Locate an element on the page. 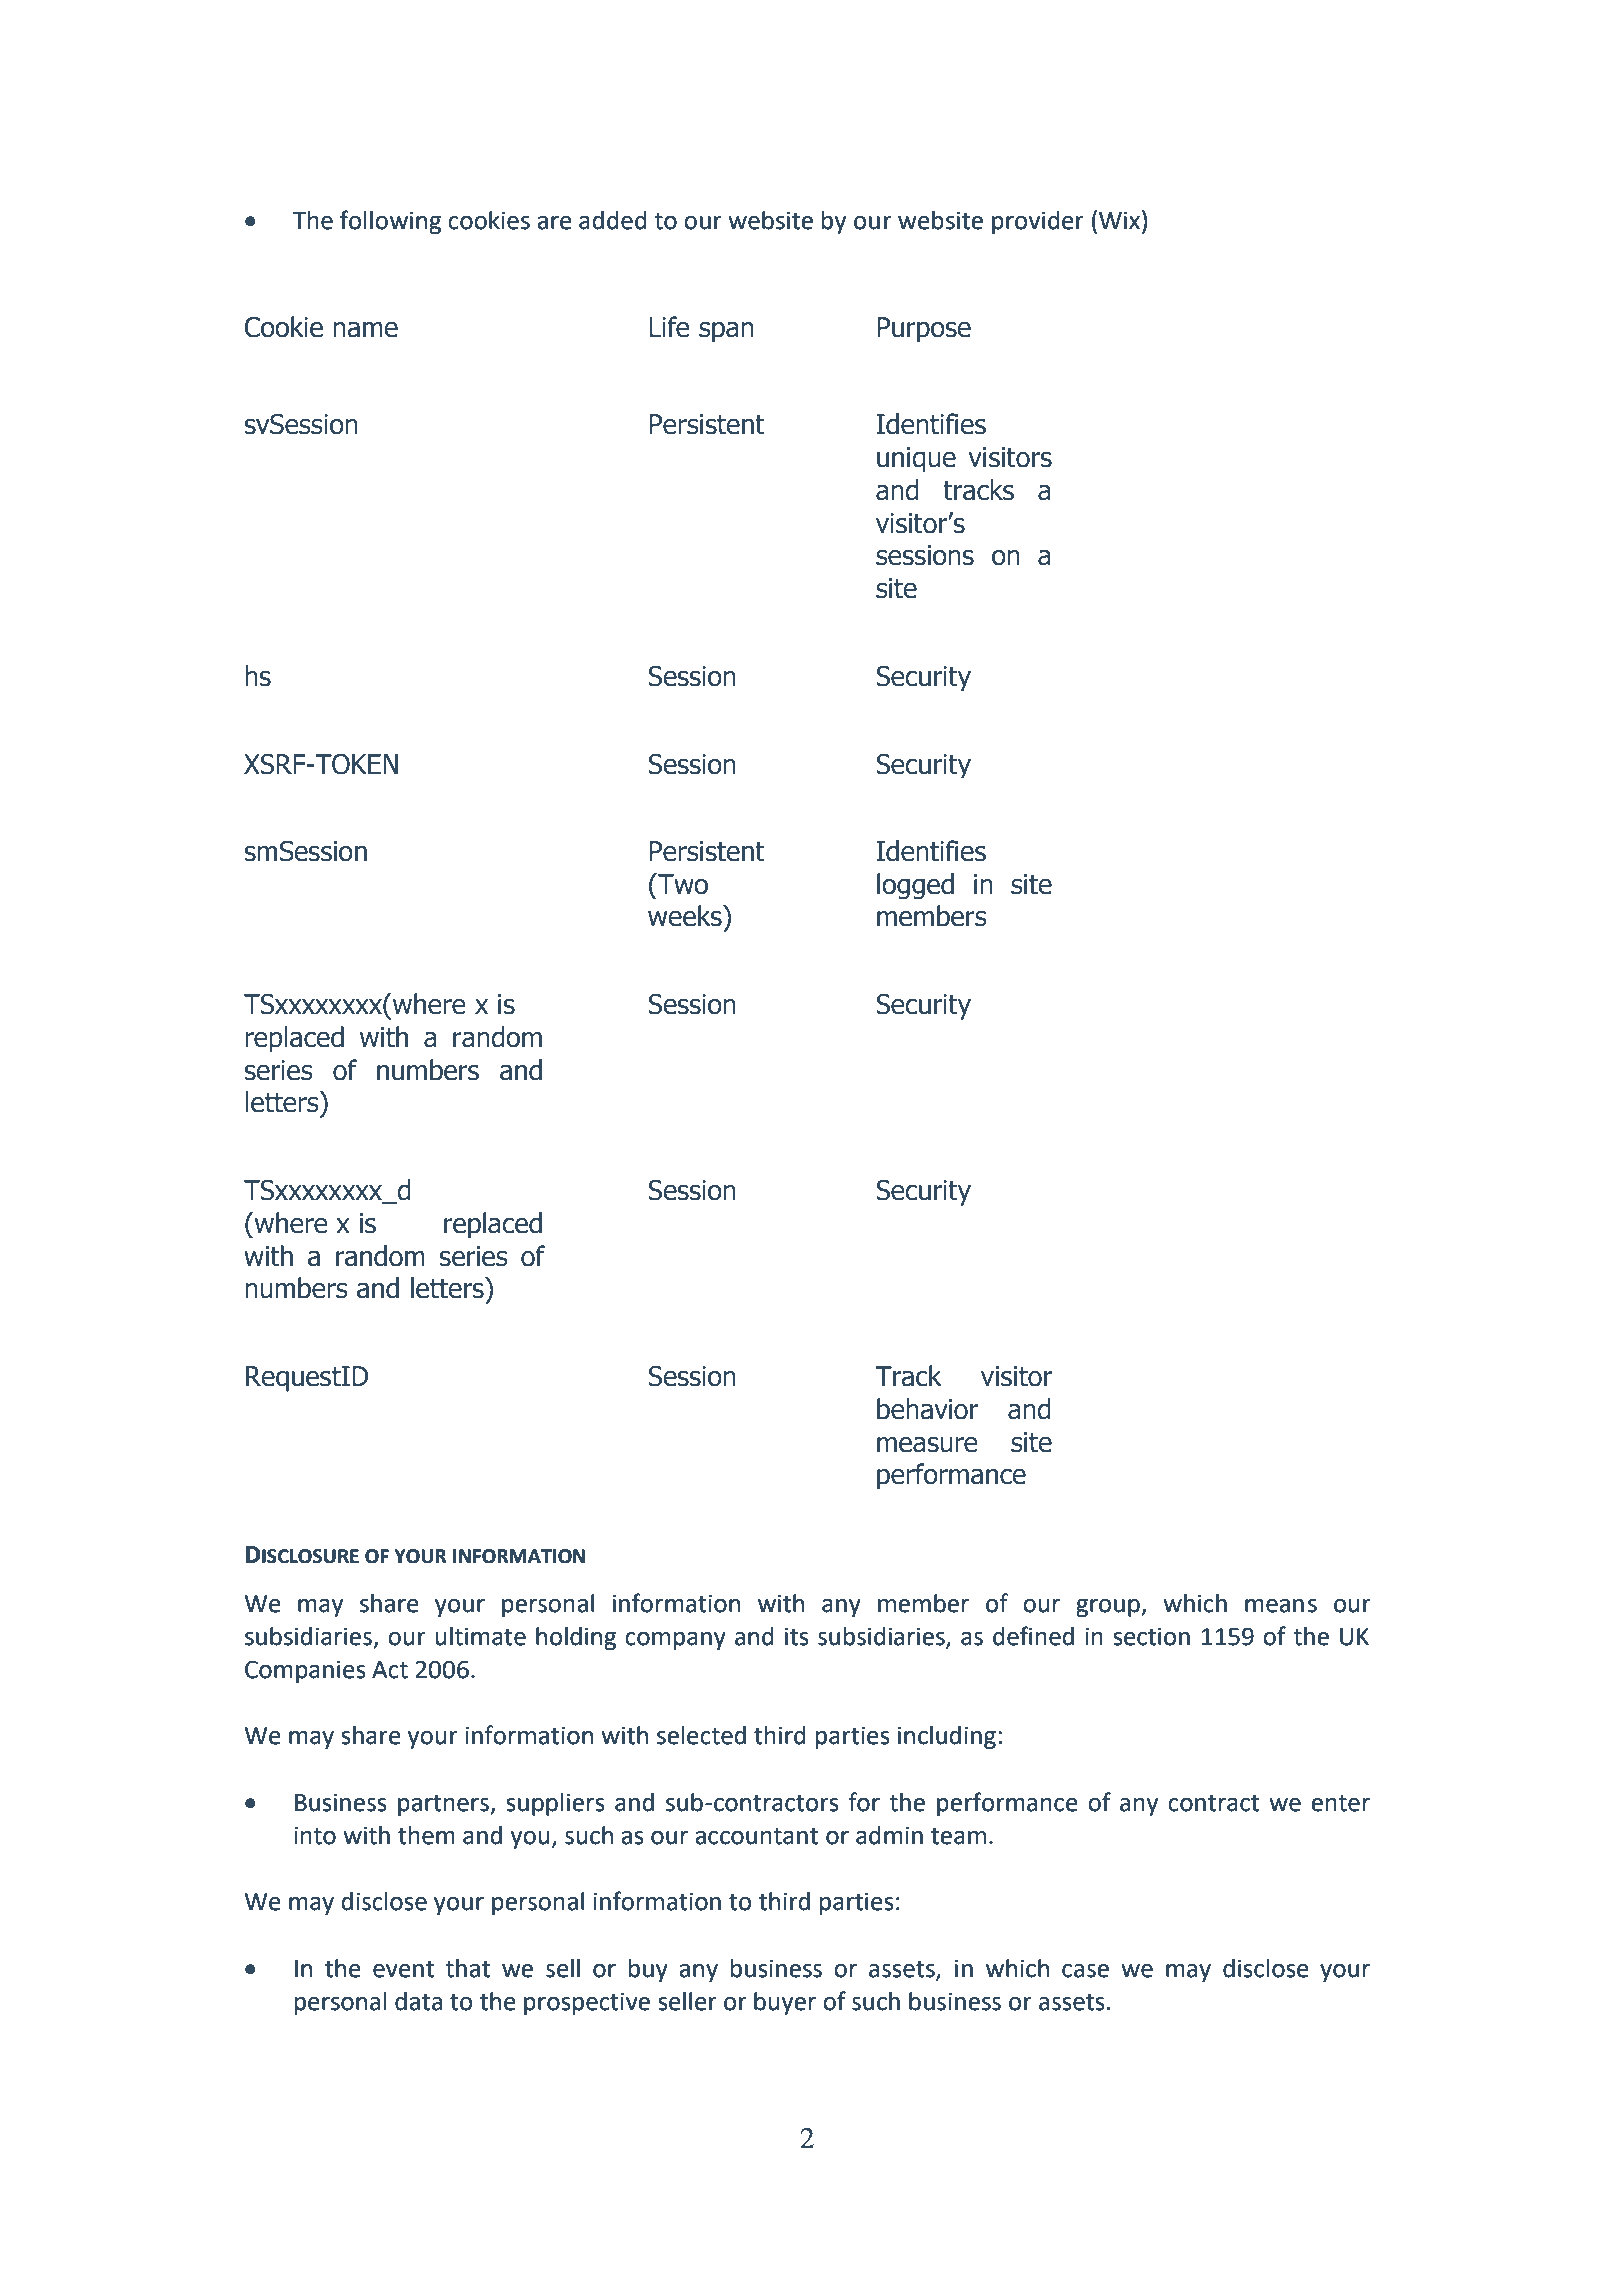 Image resolution: width=1615 pixels, height=2284 pixels. behavior is located at coordinates (927, 1409).
